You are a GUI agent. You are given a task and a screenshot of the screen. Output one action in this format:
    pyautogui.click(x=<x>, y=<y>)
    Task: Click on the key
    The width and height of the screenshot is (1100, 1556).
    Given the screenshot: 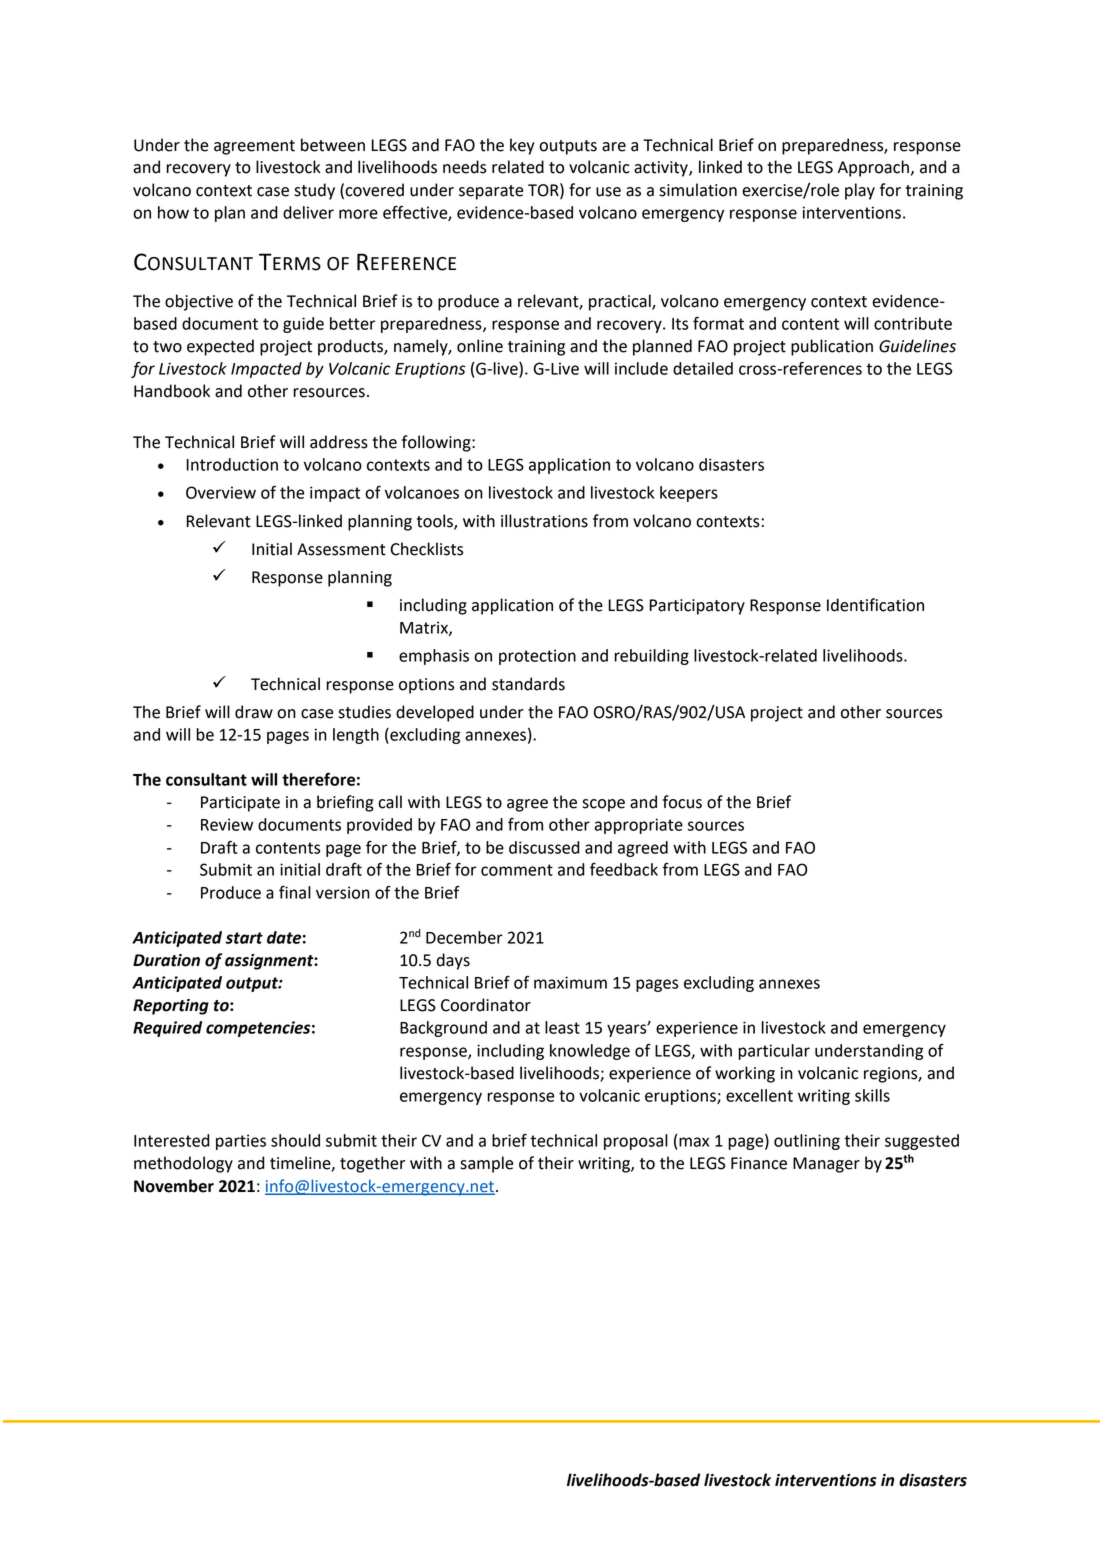 What is the action you would take?
    pyautogui.click(x=522, y=146)
